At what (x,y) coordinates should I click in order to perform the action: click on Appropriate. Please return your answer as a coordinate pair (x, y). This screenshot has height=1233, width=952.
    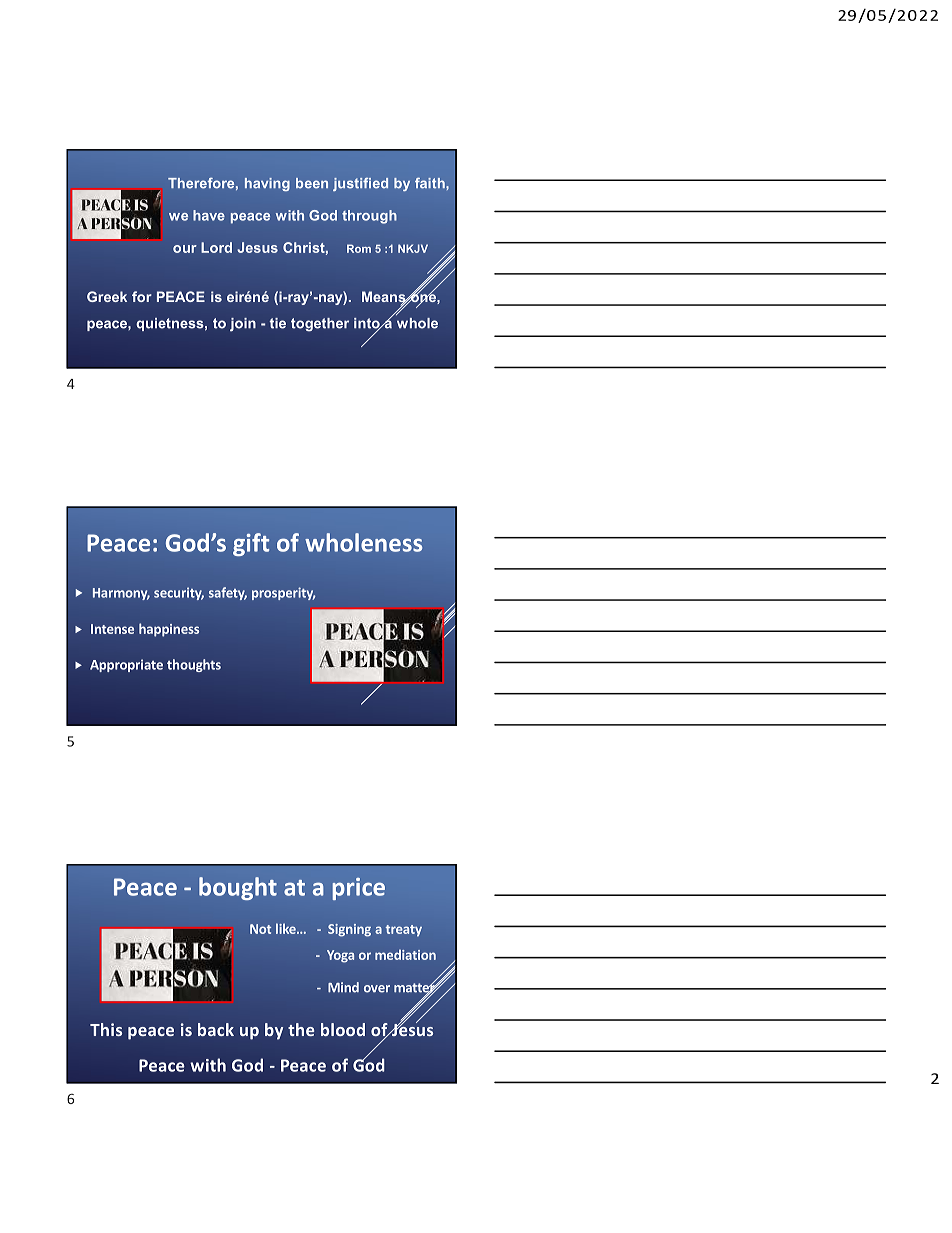
    Looking at the image, I should click on (126, 665).
